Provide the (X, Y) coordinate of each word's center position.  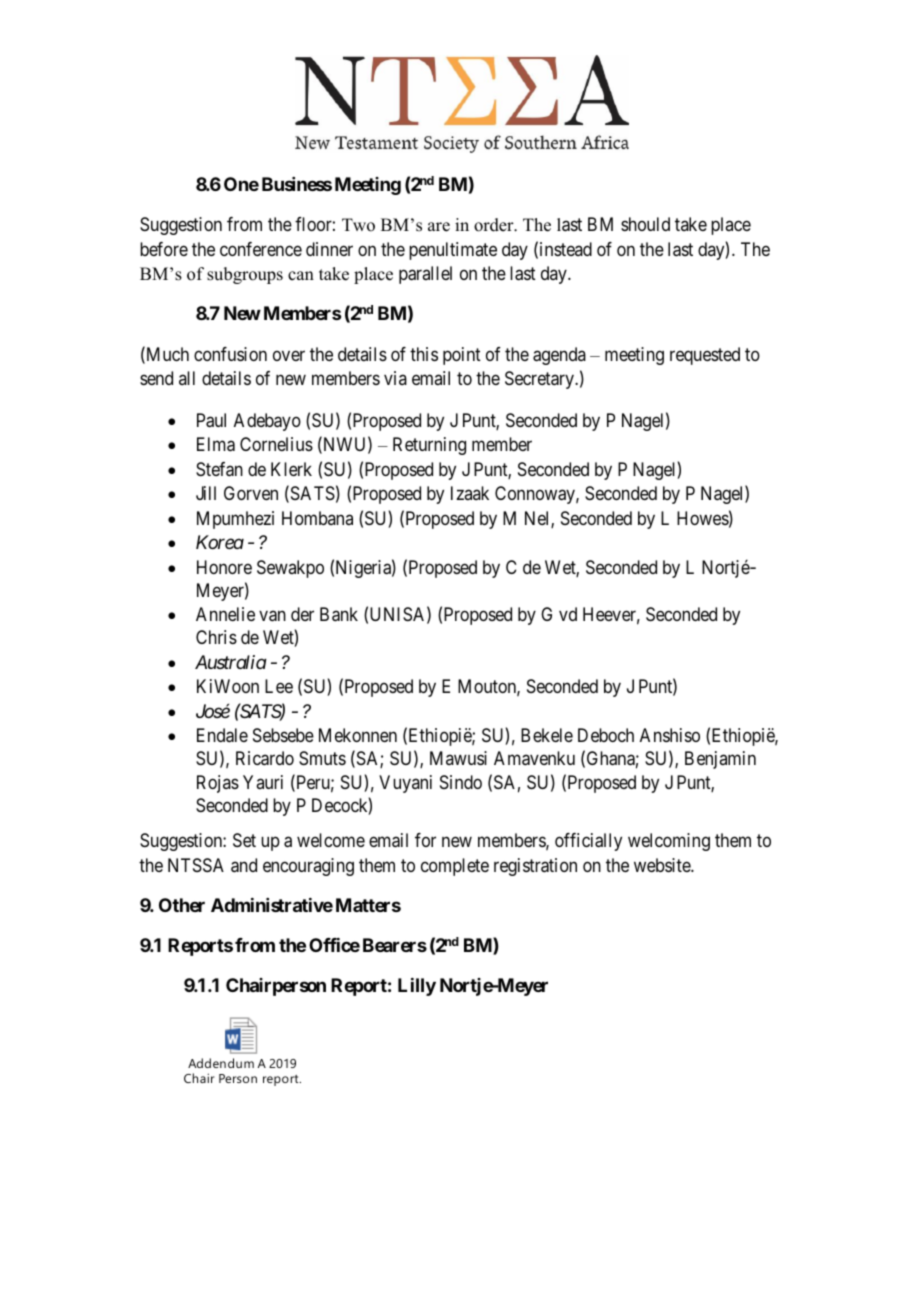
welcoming (669, 842)
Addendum (221, 1063)
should (645, 224)
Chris (216, 637)
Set (244, 840)
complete (455, 867)
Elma (216, 444)
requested (705, 356)
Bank (339, 614)
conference (261, 249)
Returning (429, 446)
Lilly (417, 987)
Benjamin (720, 760)
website (663, 865)
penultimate (453, 251)
